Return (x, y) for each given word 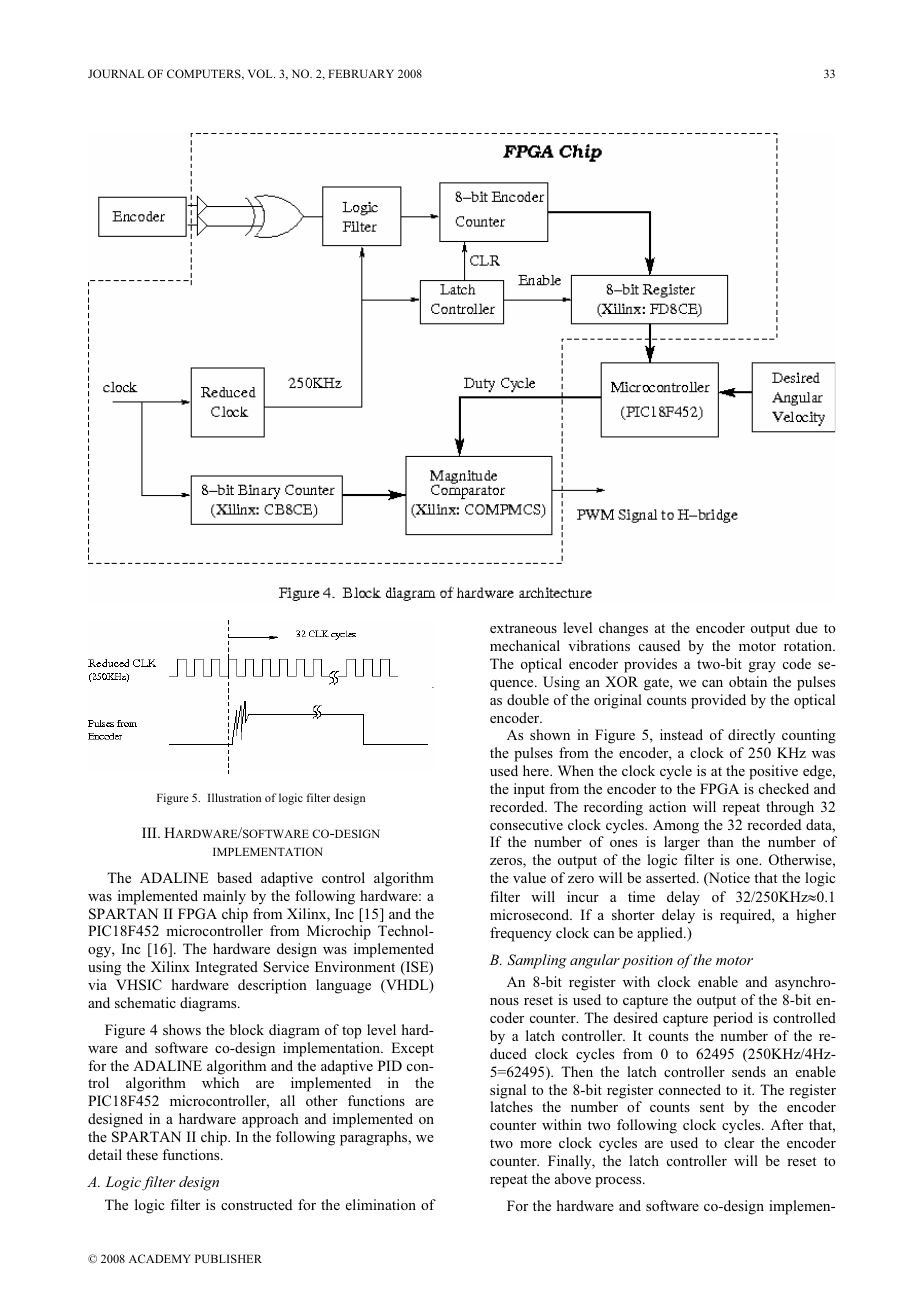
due (807, 627)
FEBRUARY (361, 73)
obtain (748, 681)
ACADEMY (160, 1258)
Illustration (234, 797)
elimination (381, 1204)
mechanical (525, 645)
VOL (261, 73)
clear (739, 1142)
